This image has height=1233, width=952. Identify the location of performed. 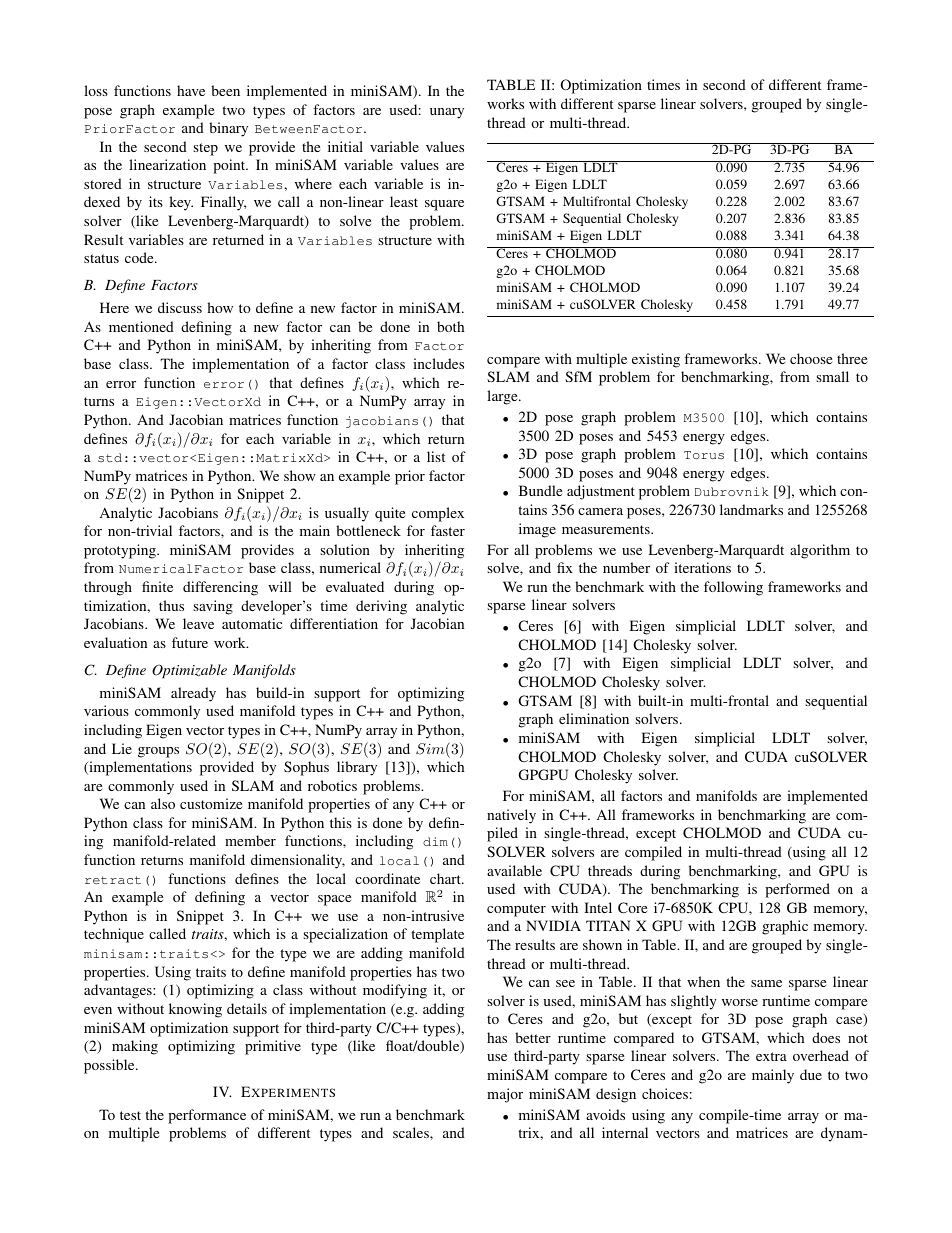
(797, 890).
